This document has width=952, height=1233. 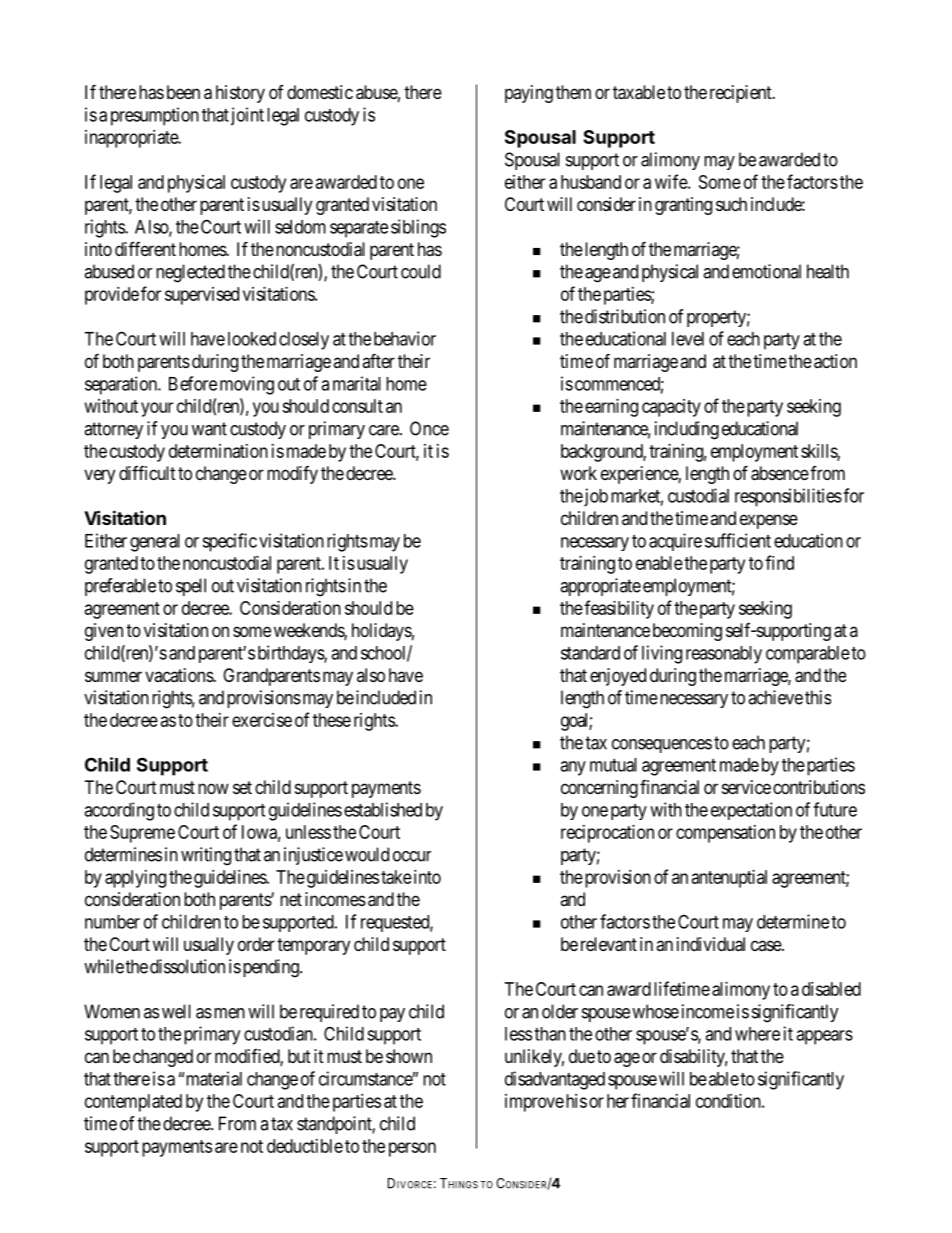 I want to click on reasonably, so click(x=724, y=655).
